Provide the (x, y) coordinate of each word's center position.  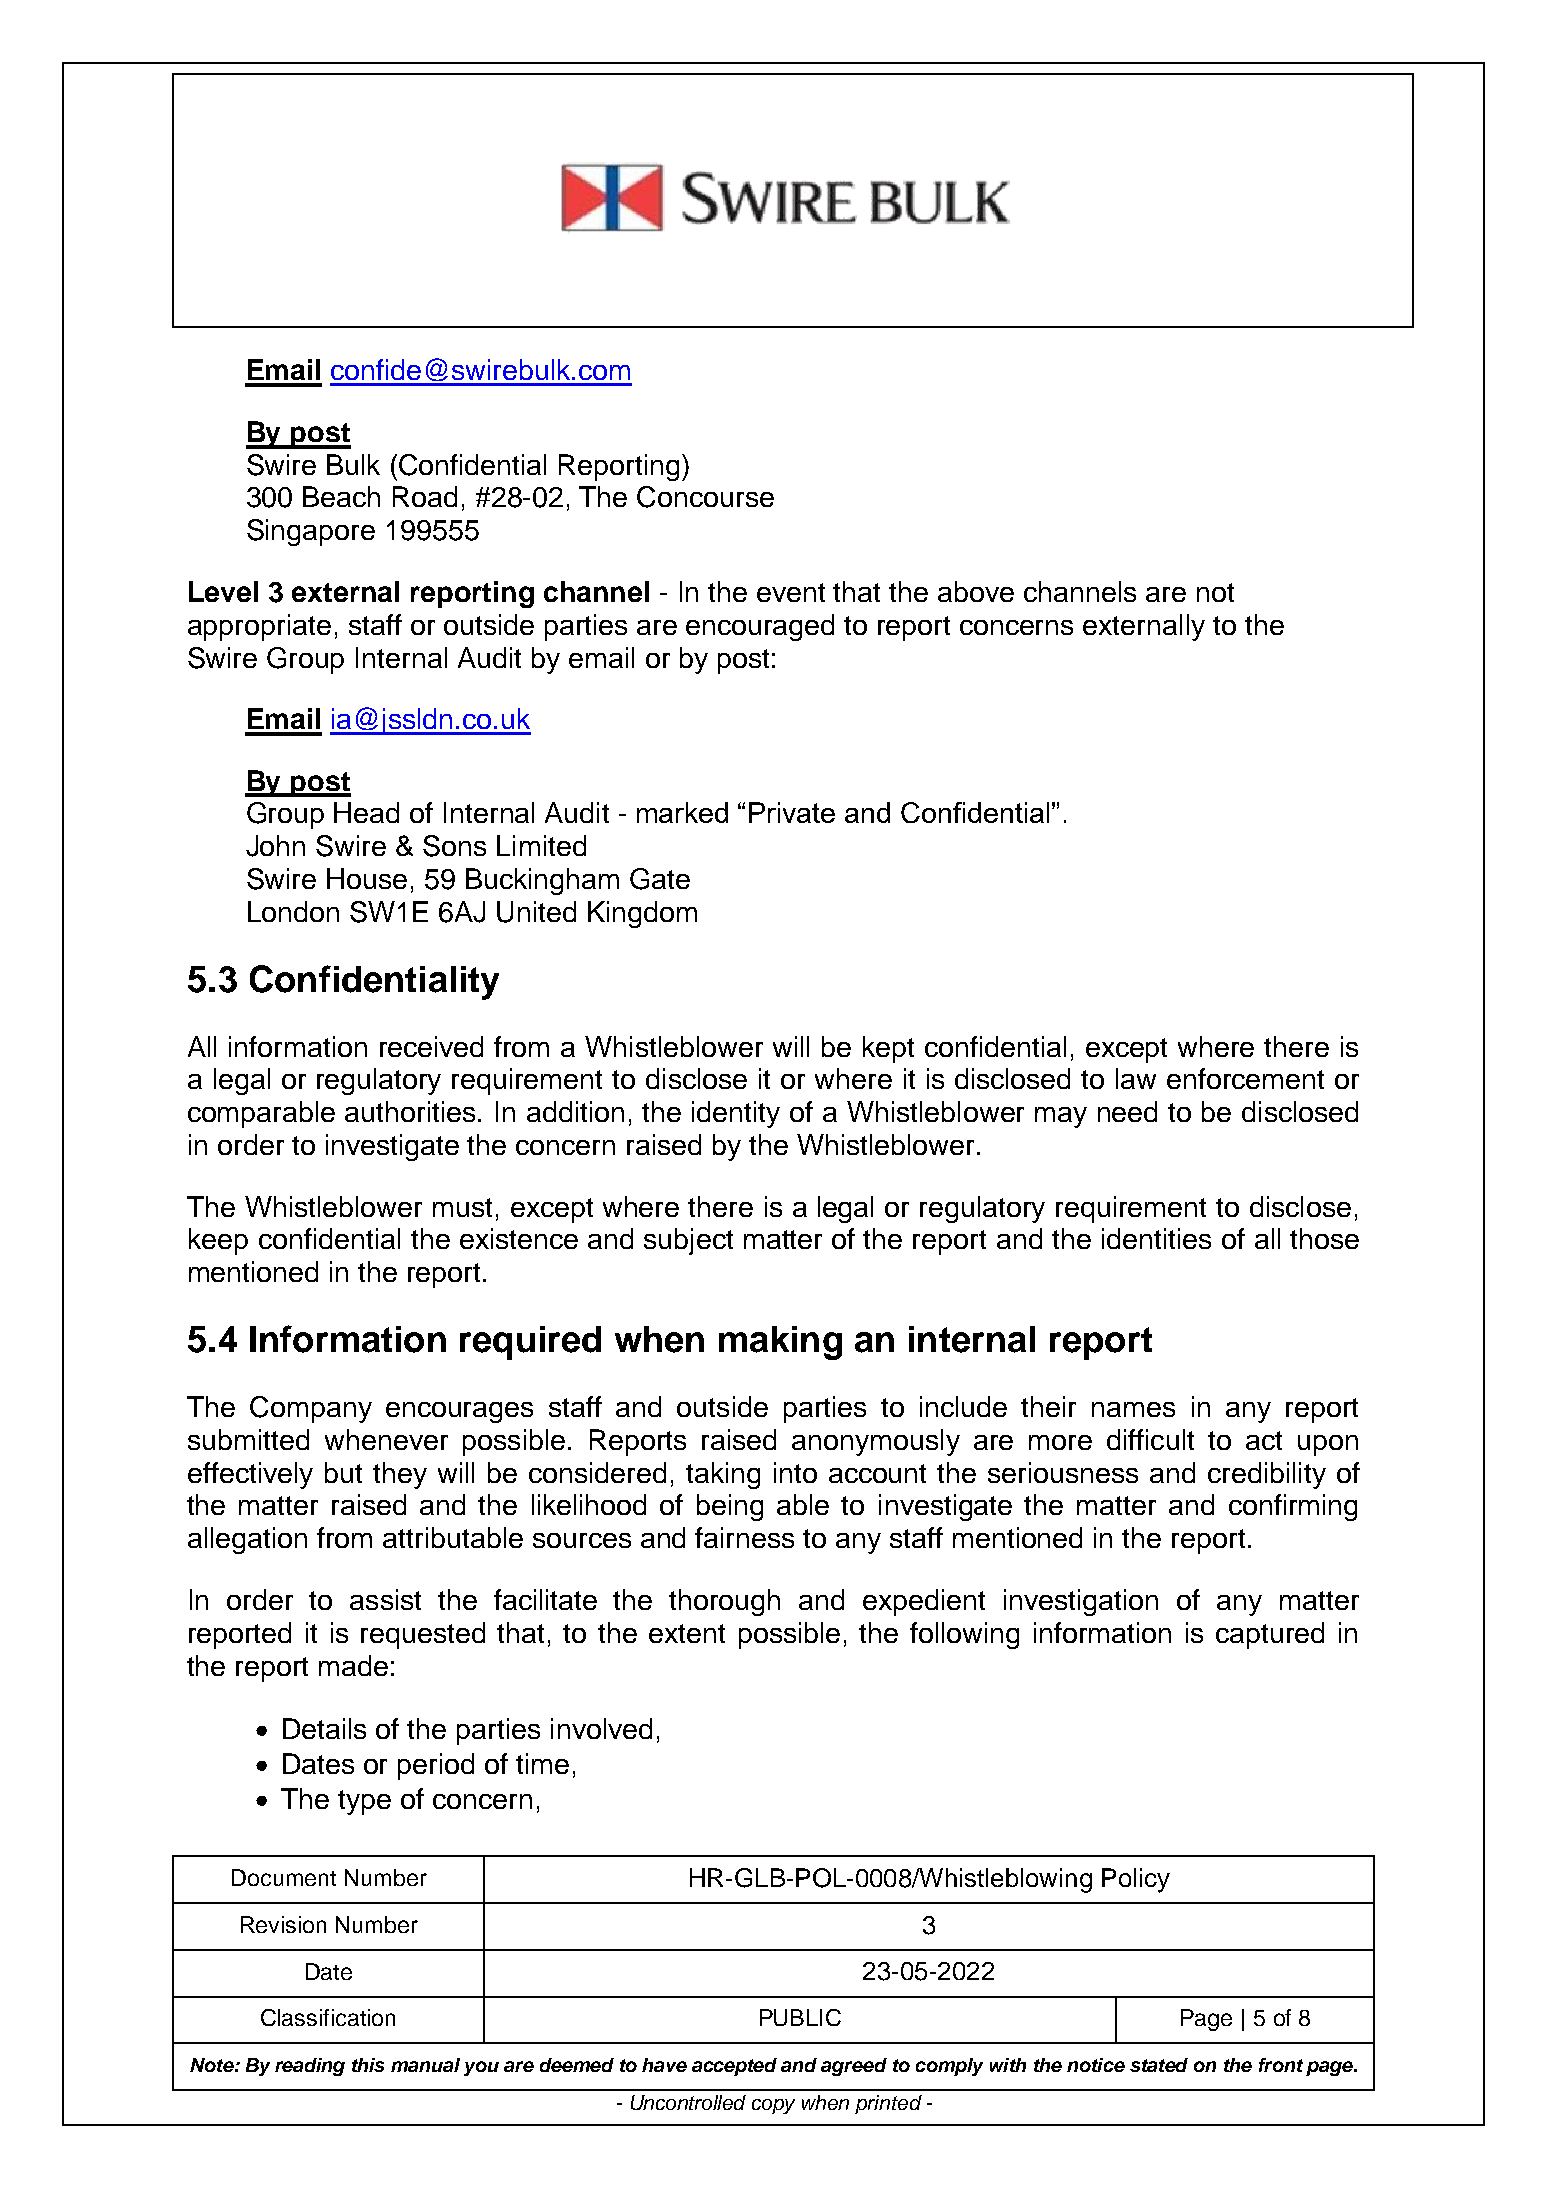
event (791, 592)
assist (385, 1599)
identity (736, 1114)
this (368, 2065)
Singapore (311, 532)
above (976, 591)
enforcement (1245, 1078)
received (431, 1046)
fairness (744, 1537)
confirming (1293, 1507)
